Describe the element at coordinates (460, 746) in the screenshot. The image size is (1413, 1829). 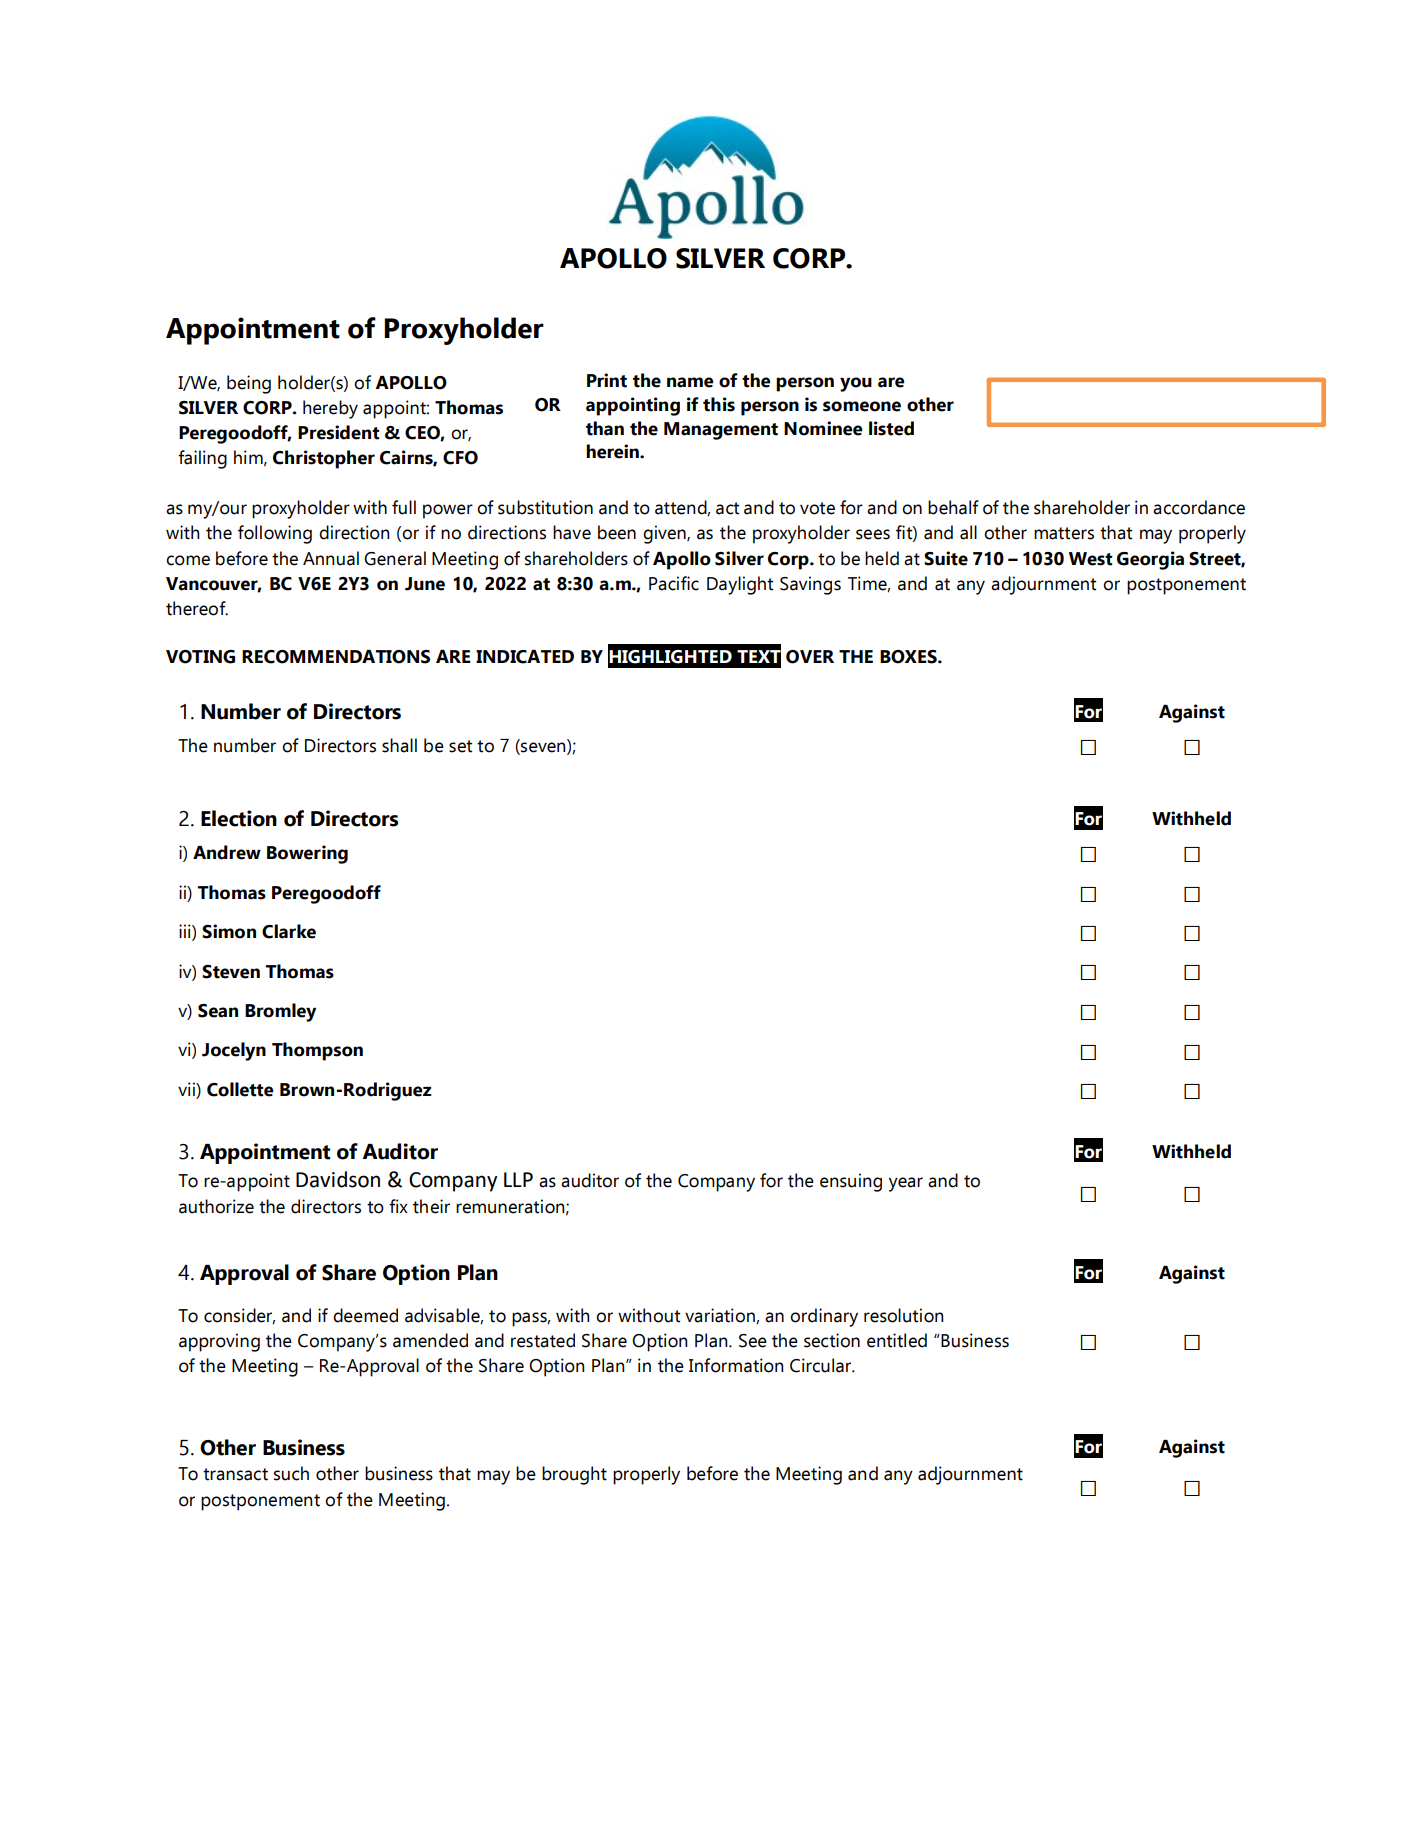
I see `set` at that location.
